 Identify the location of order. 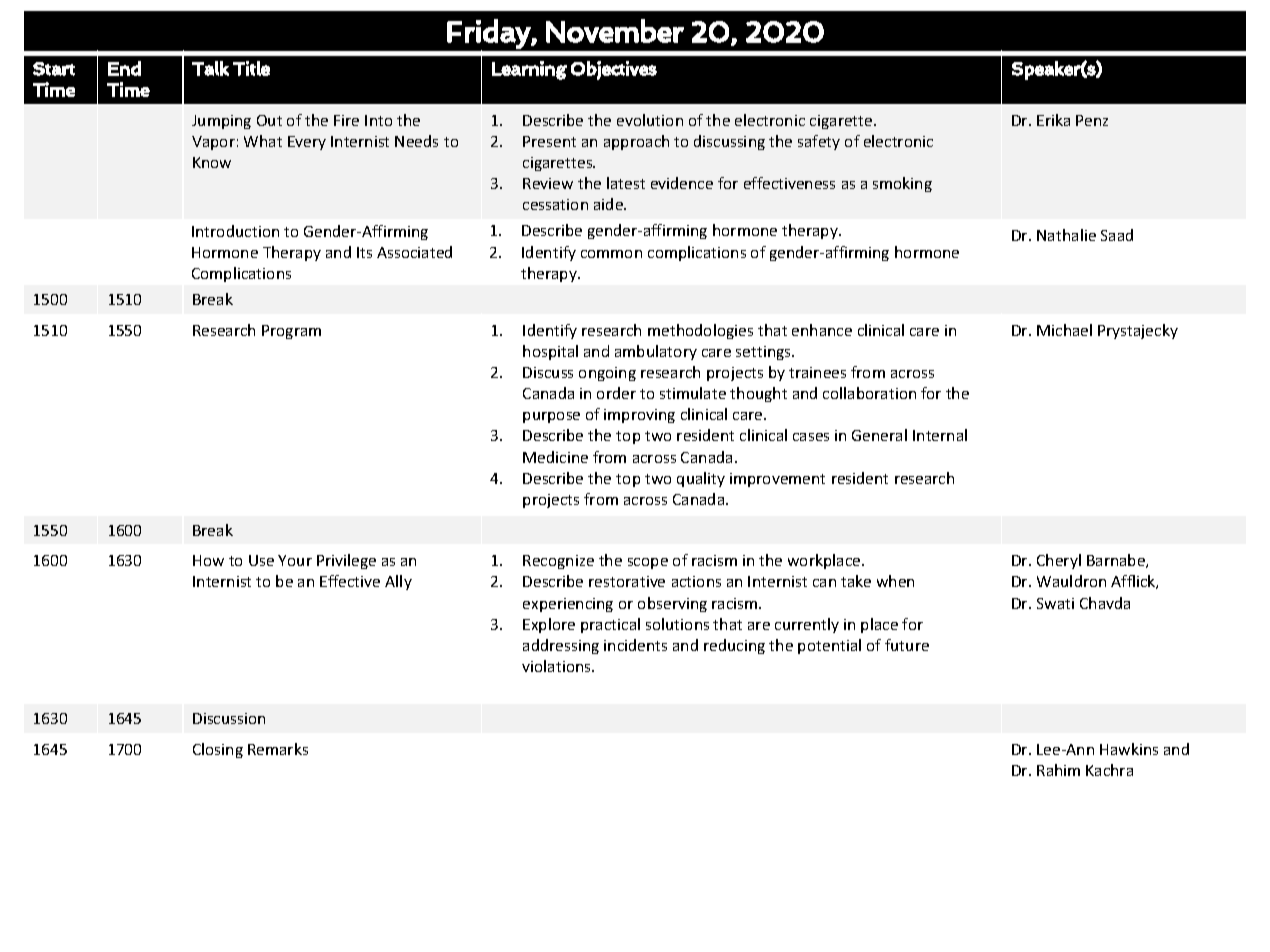
(616, 393).
